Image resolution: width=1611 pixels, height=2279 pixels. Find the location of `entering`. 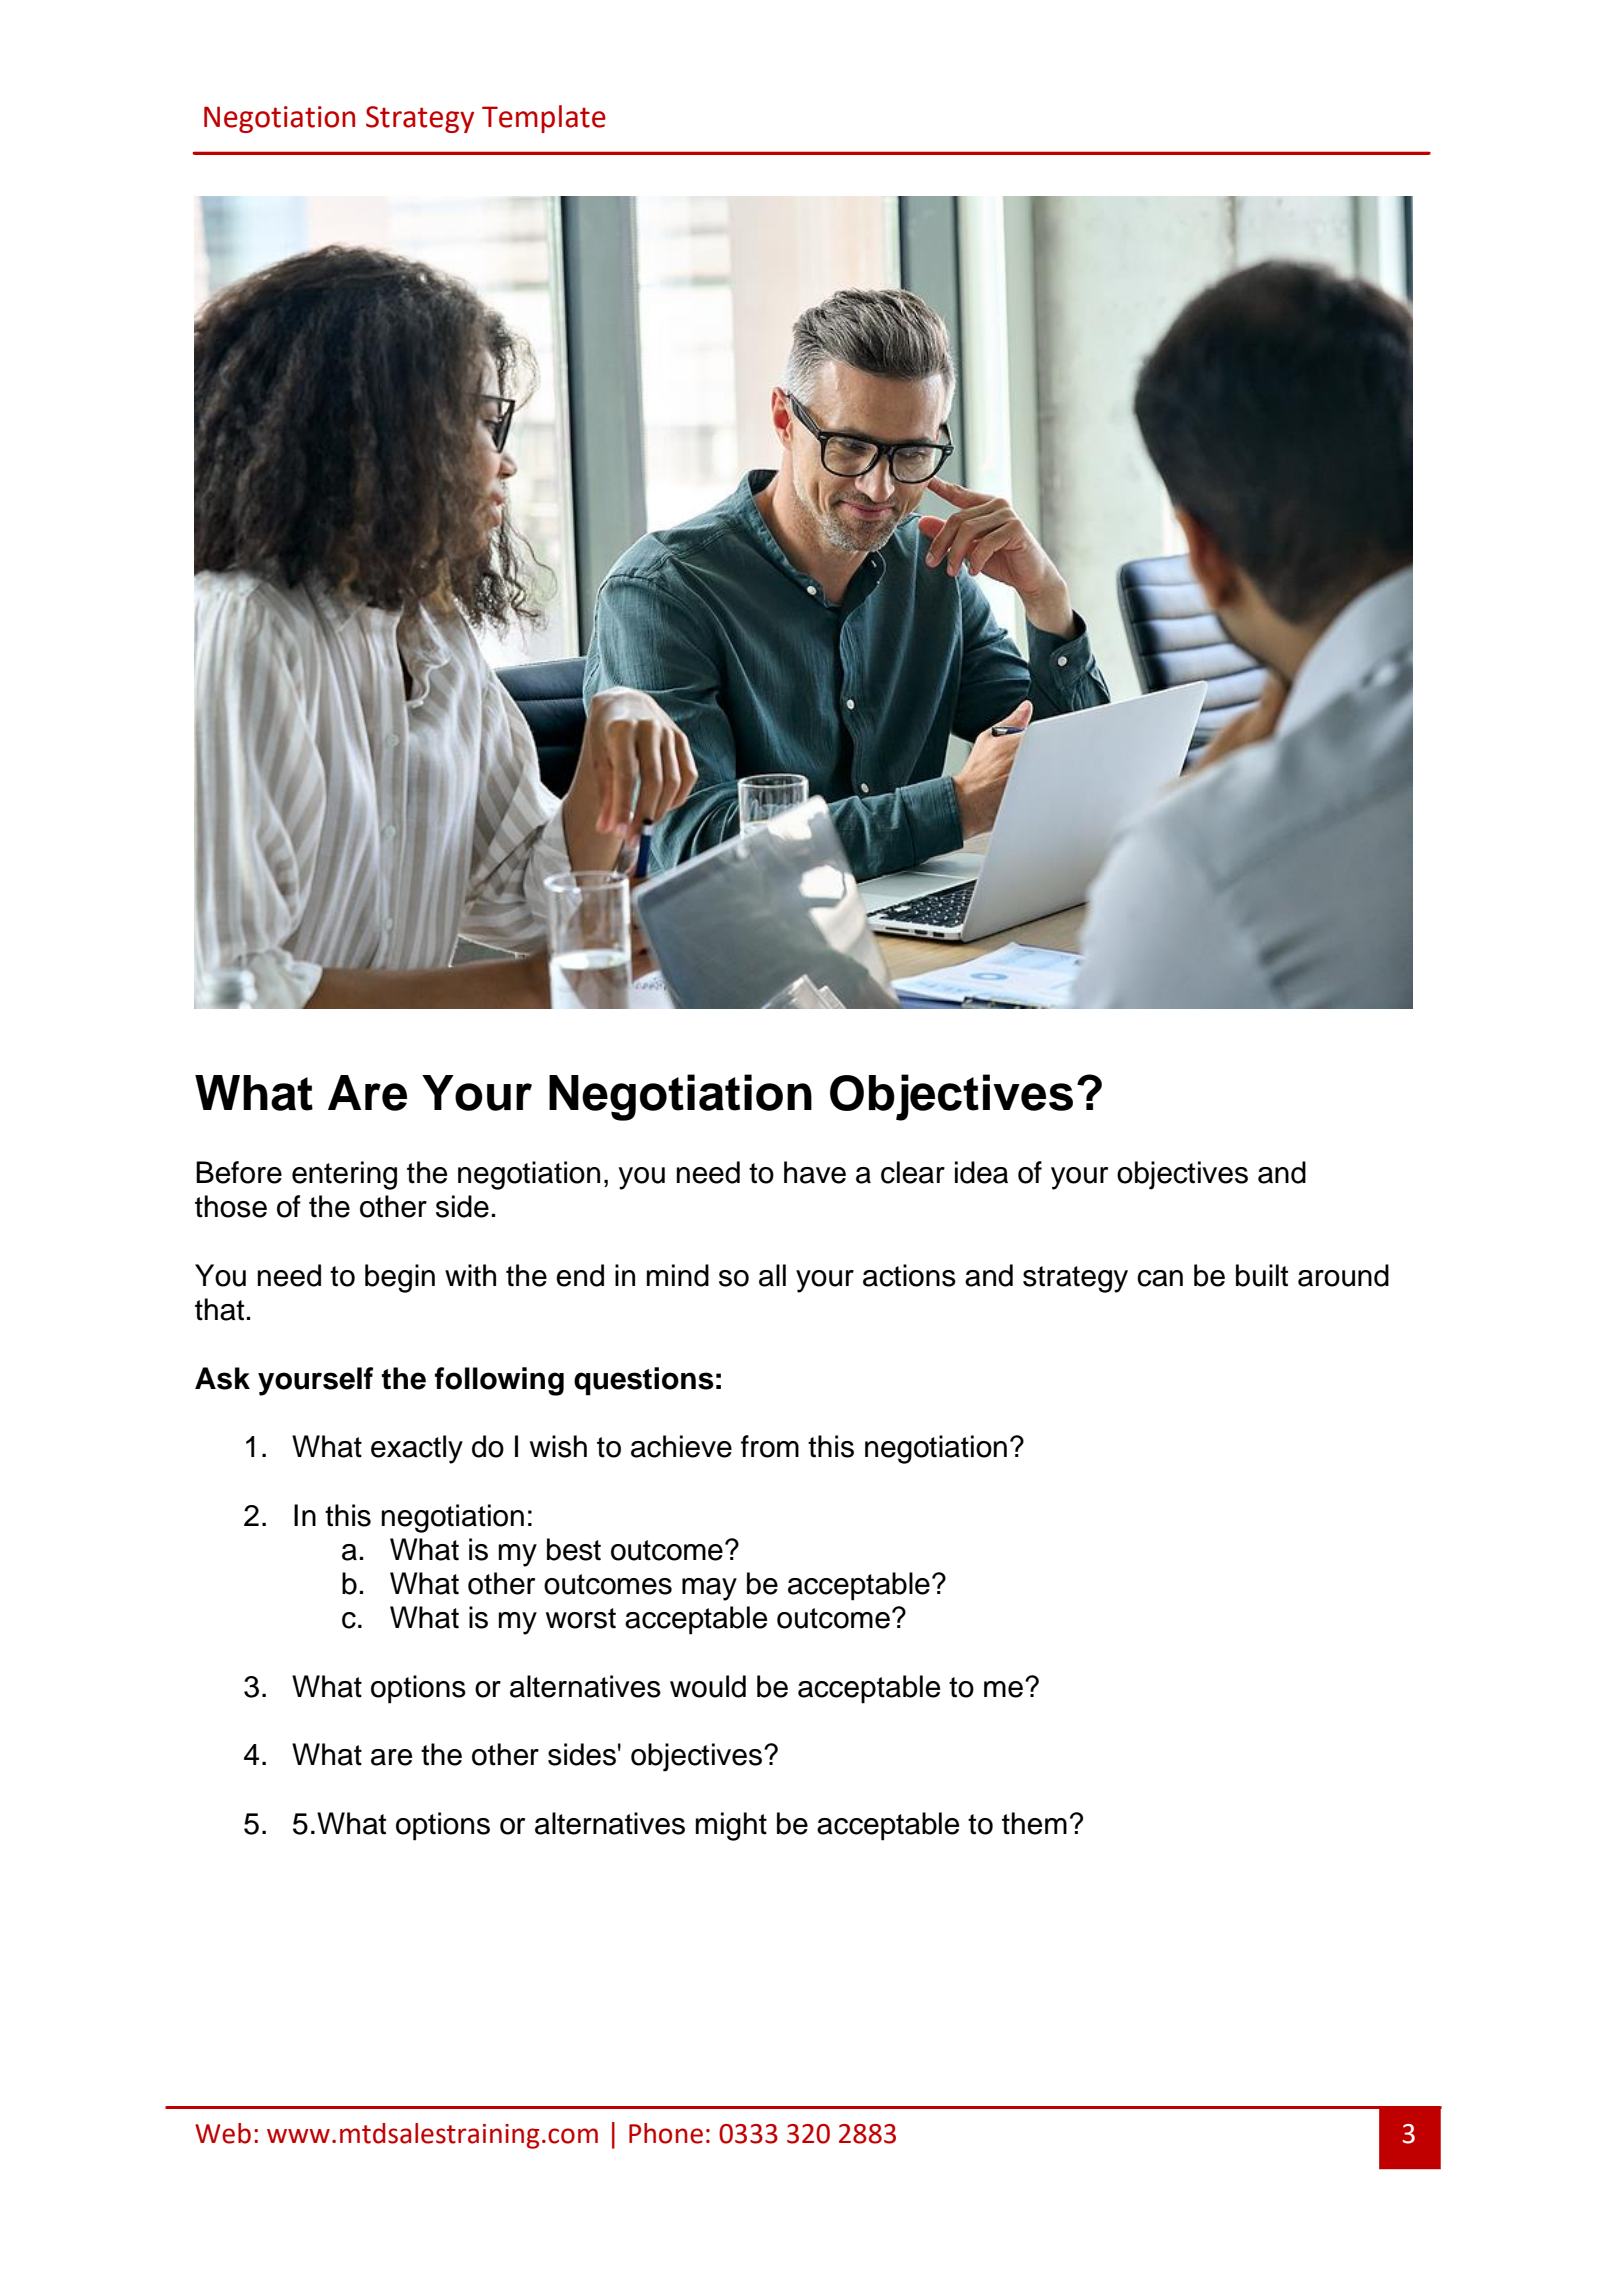

entering is located at coordinates (344, 1175).
